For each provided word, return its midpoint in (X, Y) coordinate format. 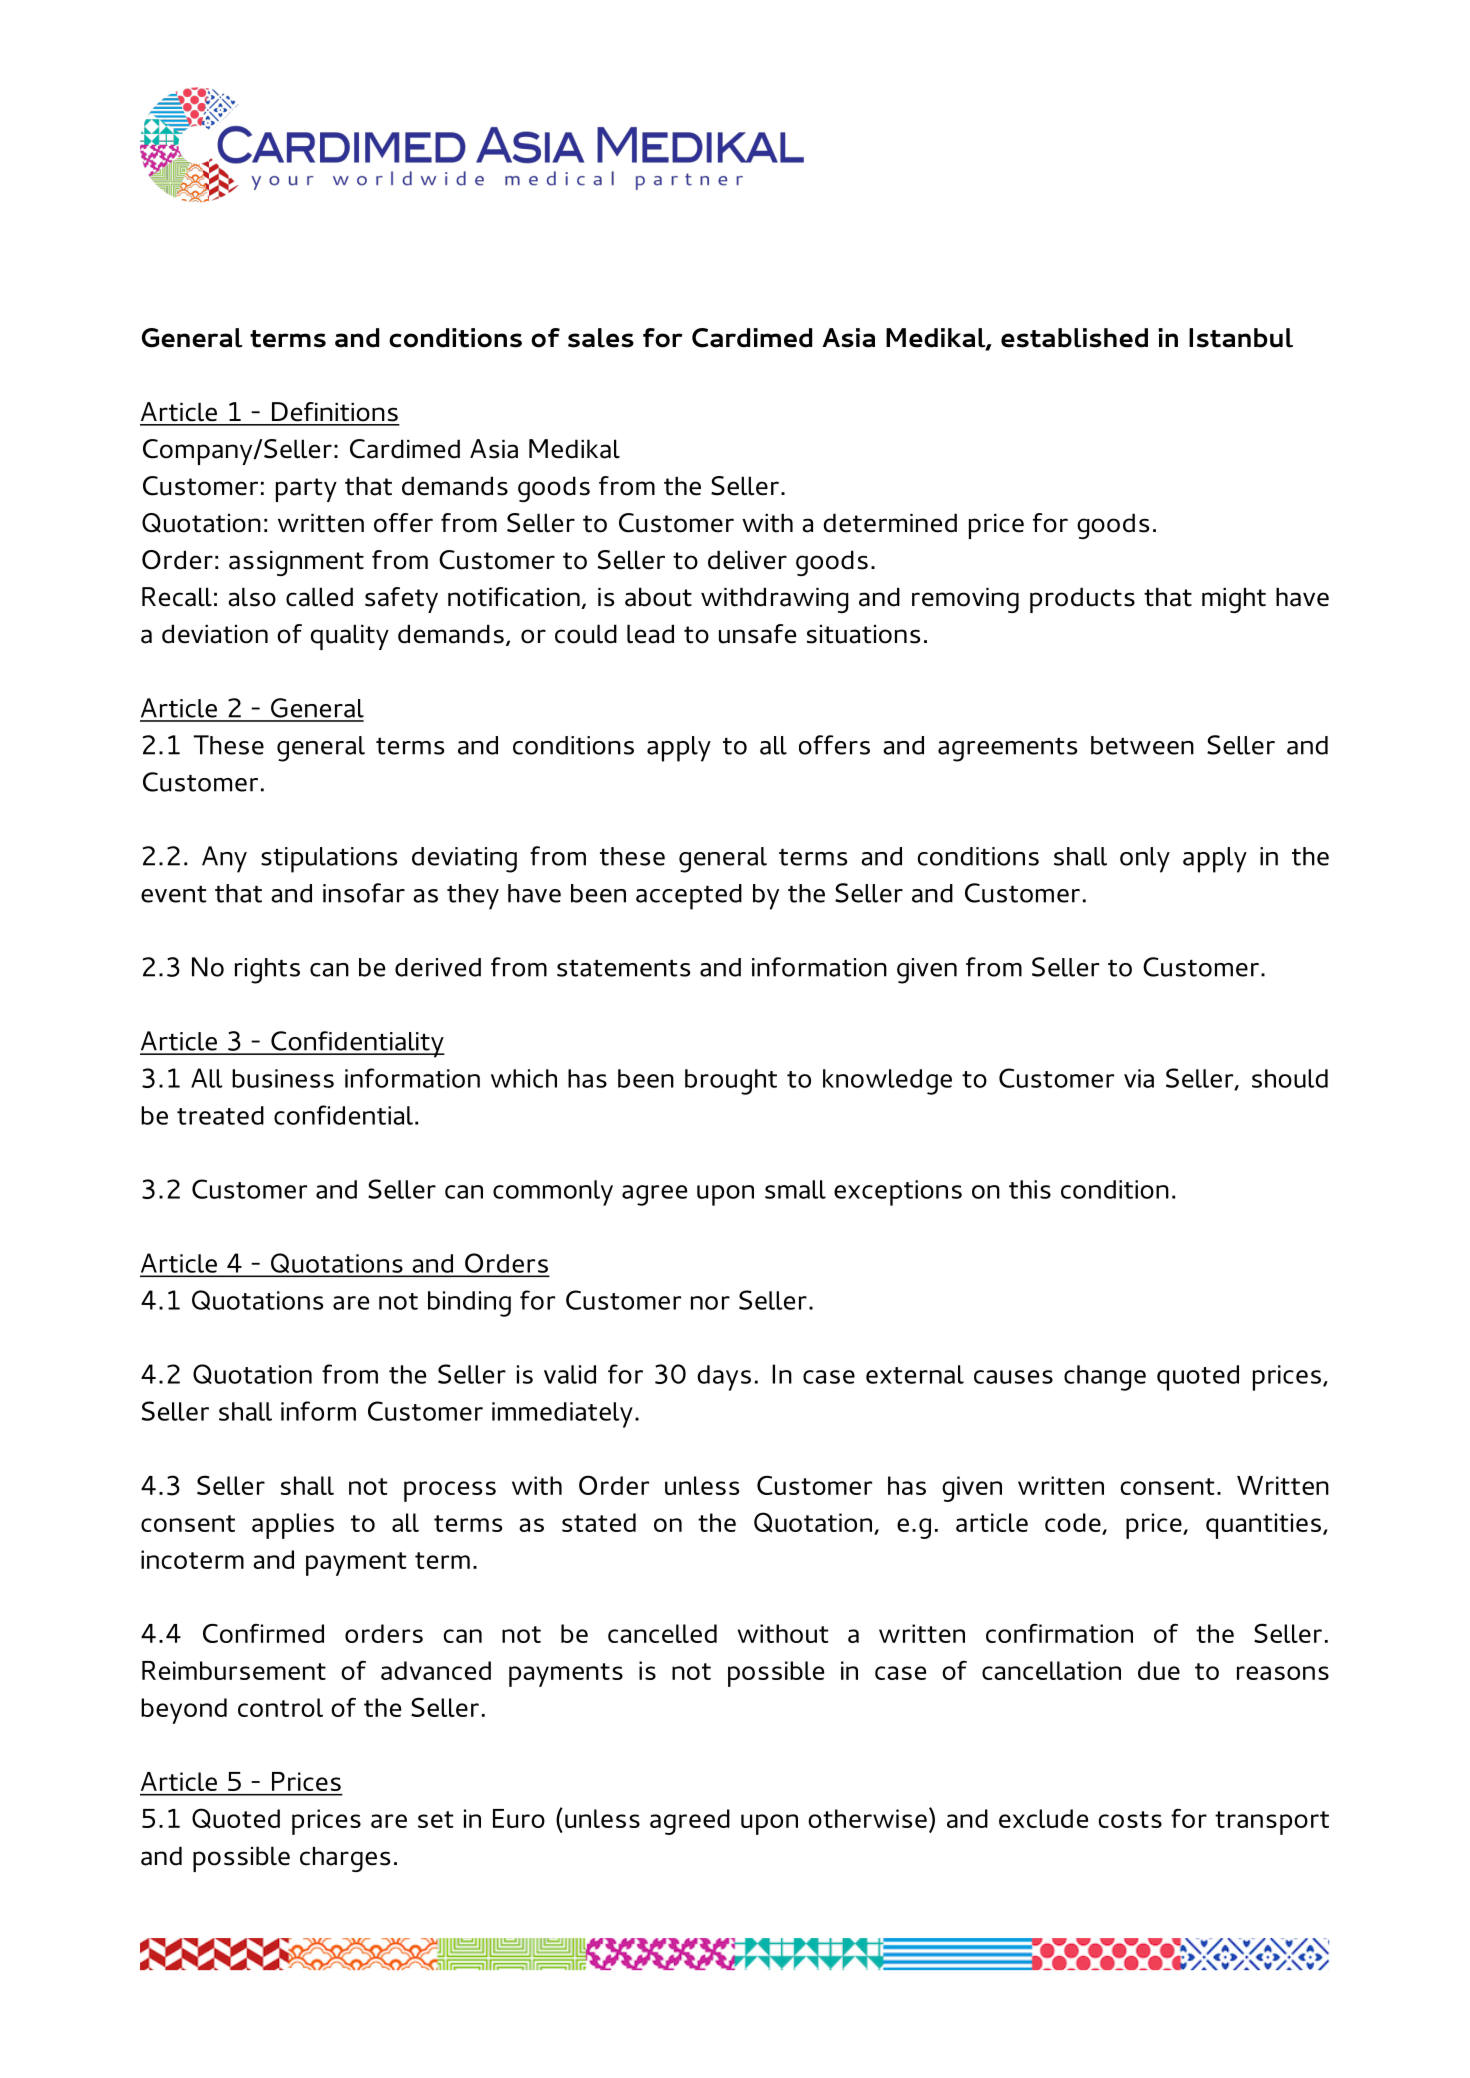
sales (601, 338)
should (1290, 1078)
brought (731, 1082)
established (1074, 338)
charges (345, 1859)
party (306, 490)
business (283, 1078)
